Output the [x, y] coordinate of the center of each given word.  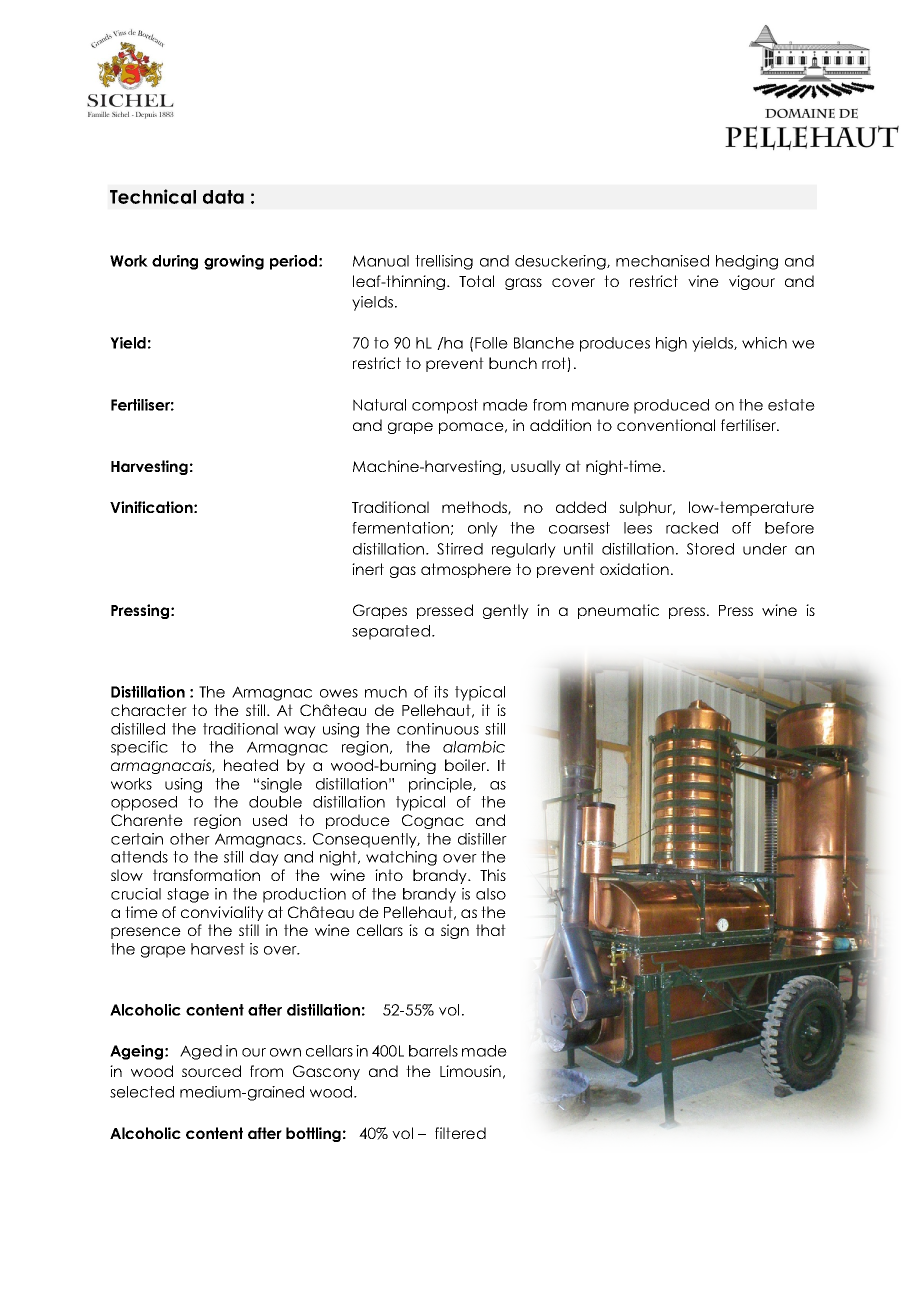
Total [476, 281]
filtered [460, 1133]
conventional [666, 425]
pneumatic [618, 611]
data [223, 197]
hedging [747, 262]
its [441, 692]
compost [445, 406]
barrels [433, 1051]
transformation [206, 875]
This [493, 875]
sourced [211, 1071]
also [491, 894]
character [149, 710]
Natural [379, 405]
